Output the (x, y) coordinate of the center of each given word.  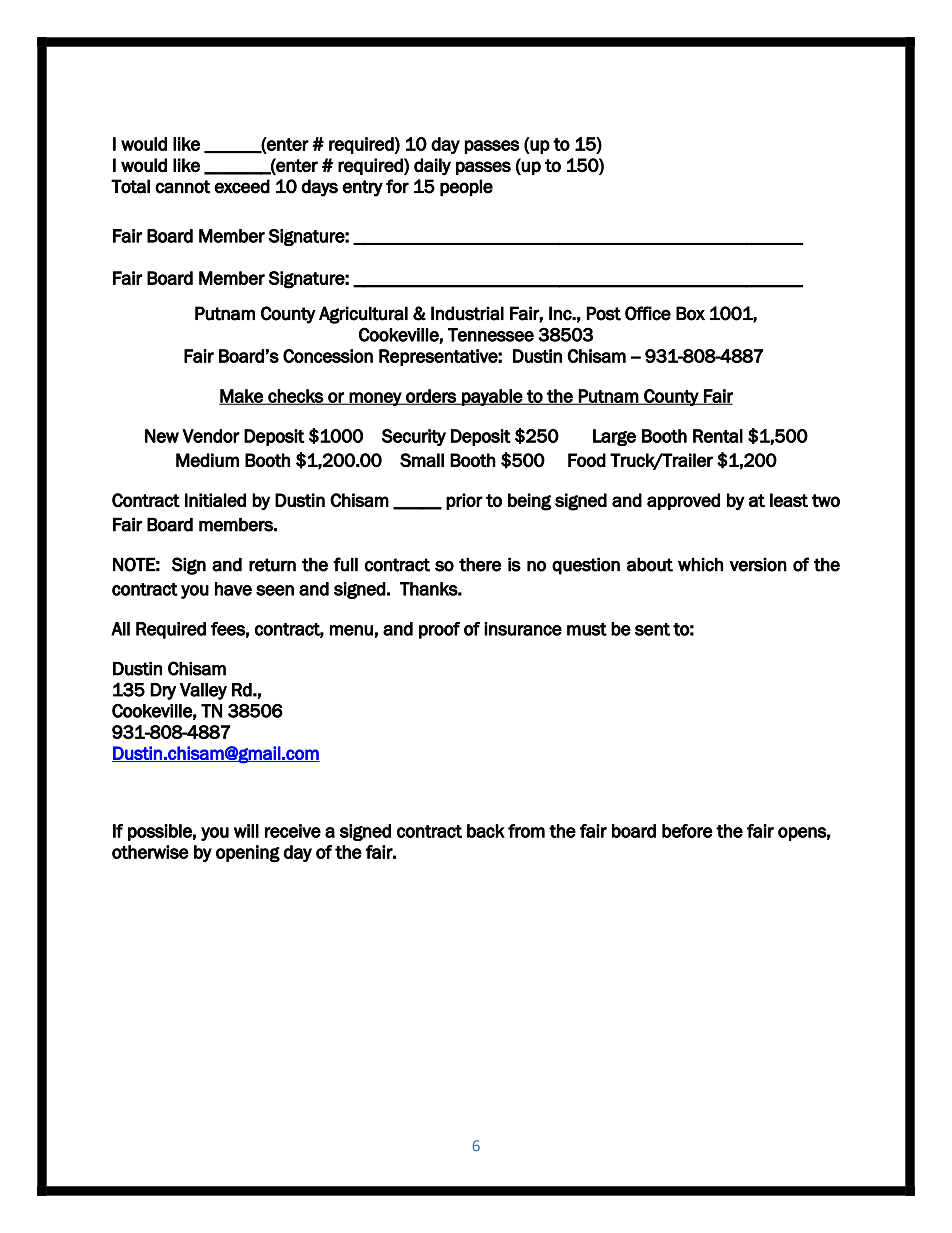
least (789, 500)
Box (690, 313)
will (246, 831)
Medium (207, 460)
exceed (242, 186)
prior (464, 501)
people (466, 188)
